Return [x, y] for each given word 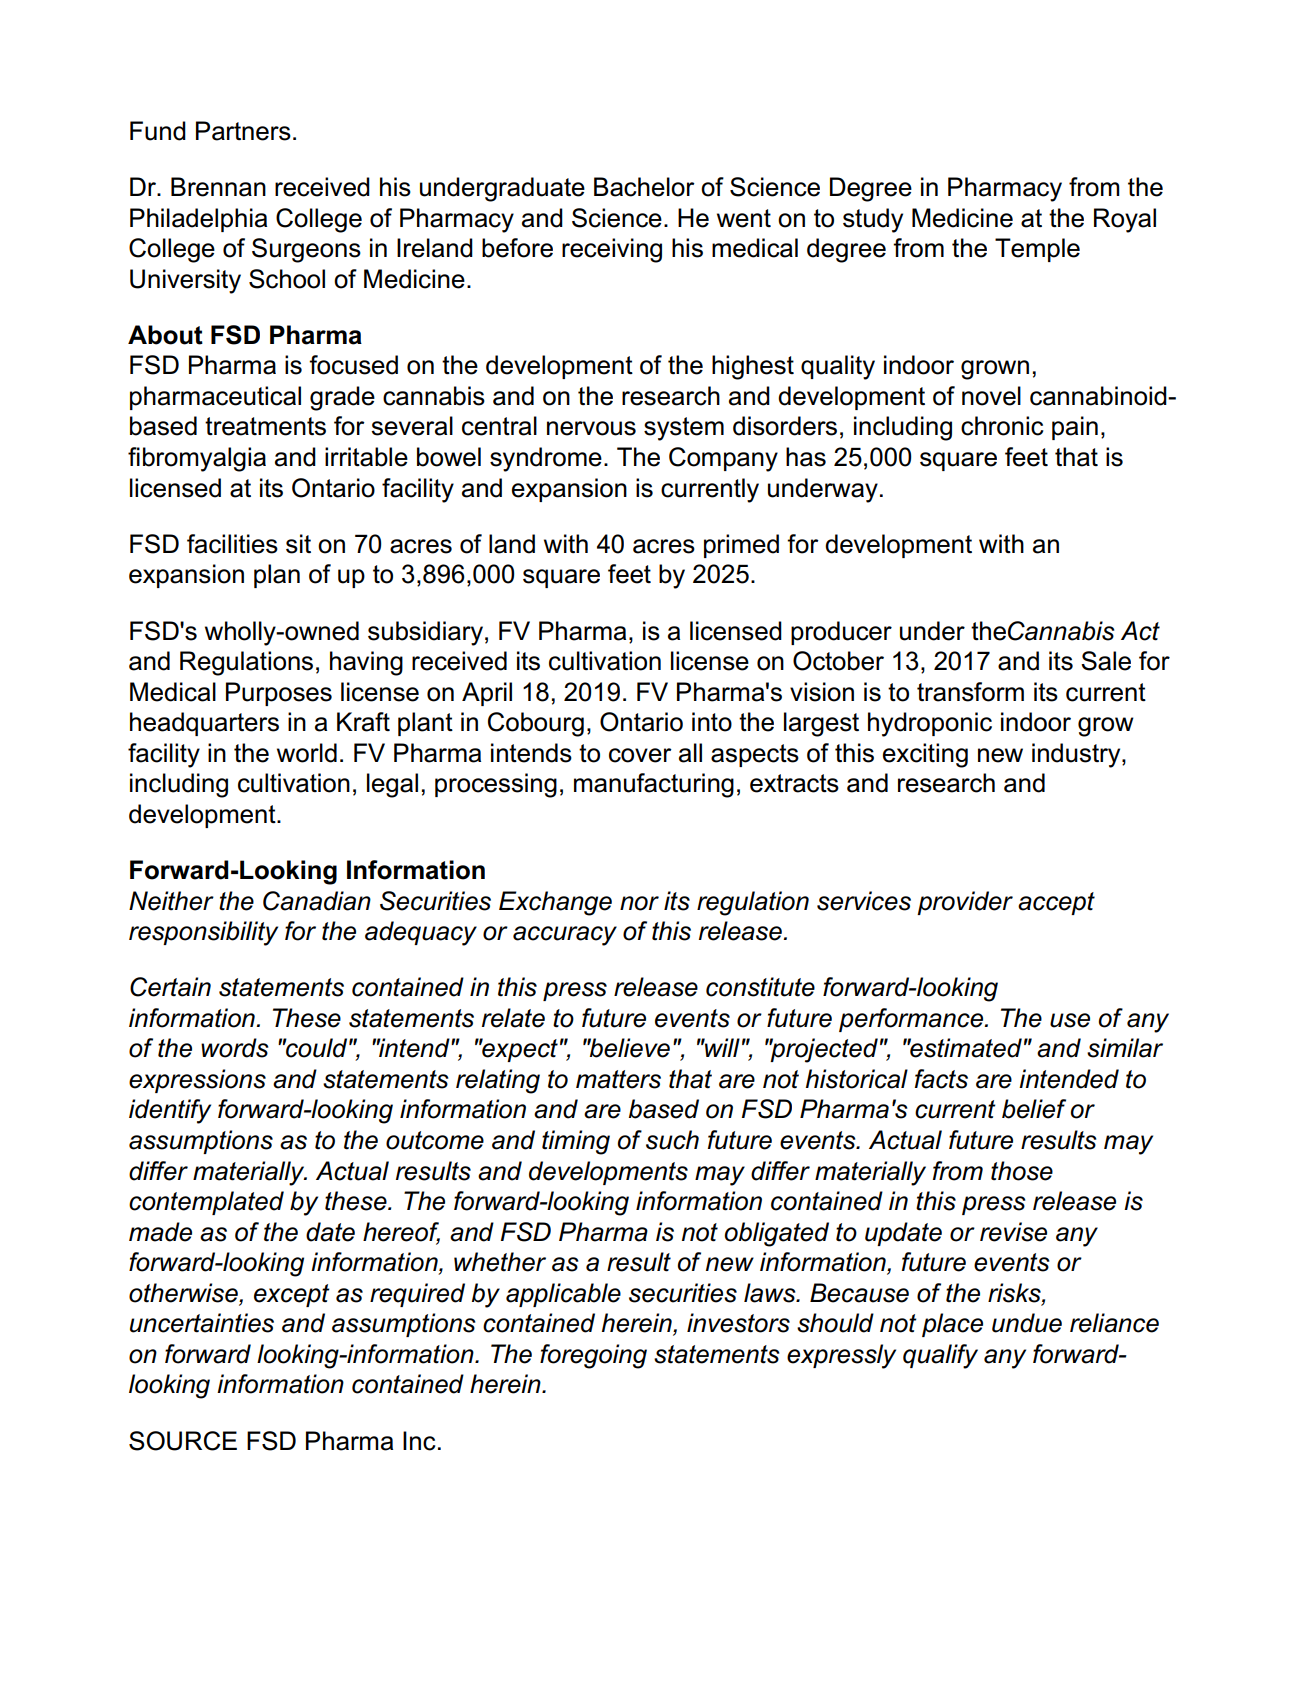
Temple [1037, 250]
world [307, 753]
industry [1077, 755]
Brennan [218, 187]
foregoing [593, 1356]
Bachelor [644, 187]
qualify [940, 1356]
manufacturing [654, 785]
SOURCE [183, 1441]
